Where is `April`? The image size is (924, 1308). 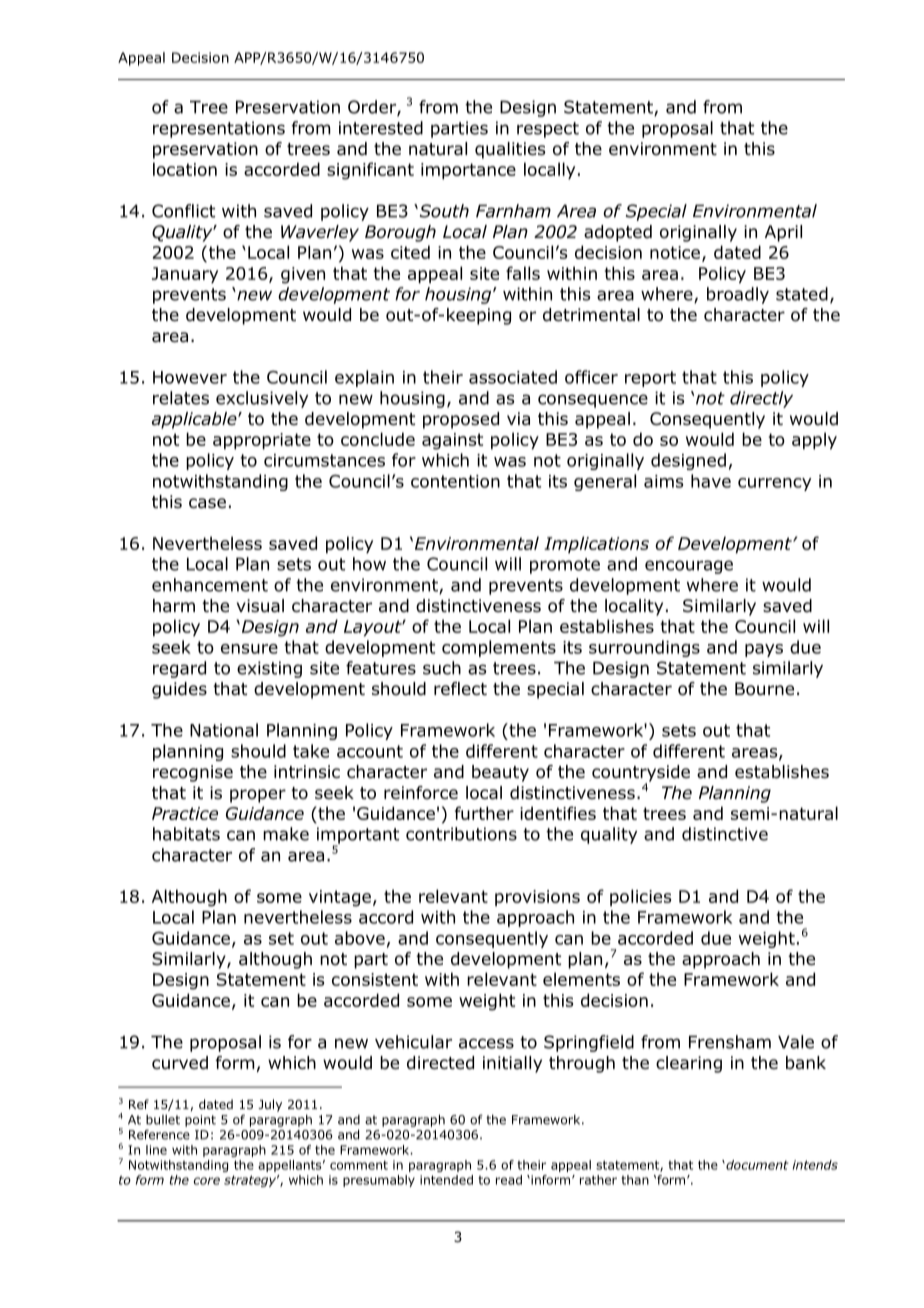 April is located at coordinates (783, 233).
